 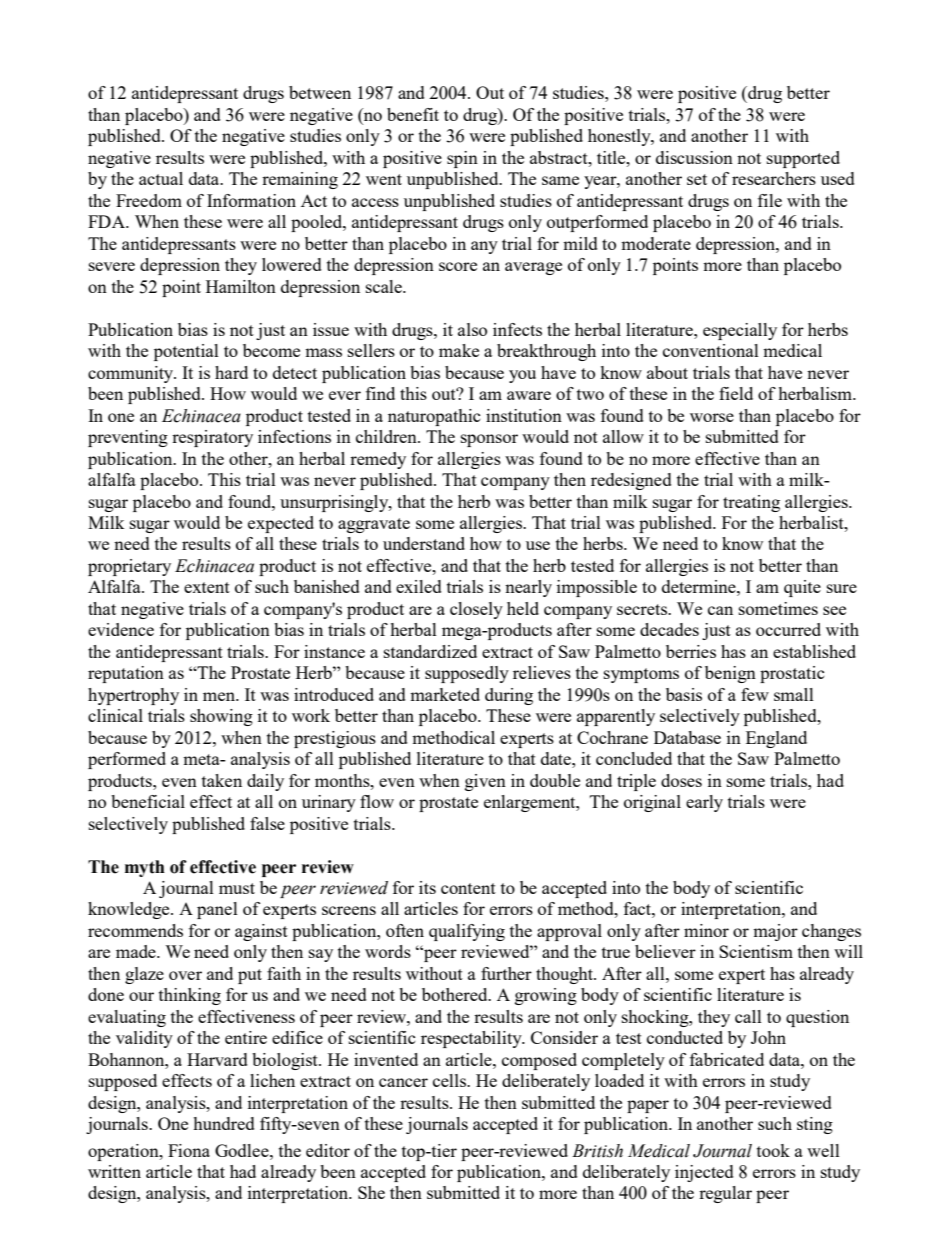 What do you see at coordinates (788, 629) in the screenshot?
I see `occurred` at bounding box center [788, 629].
